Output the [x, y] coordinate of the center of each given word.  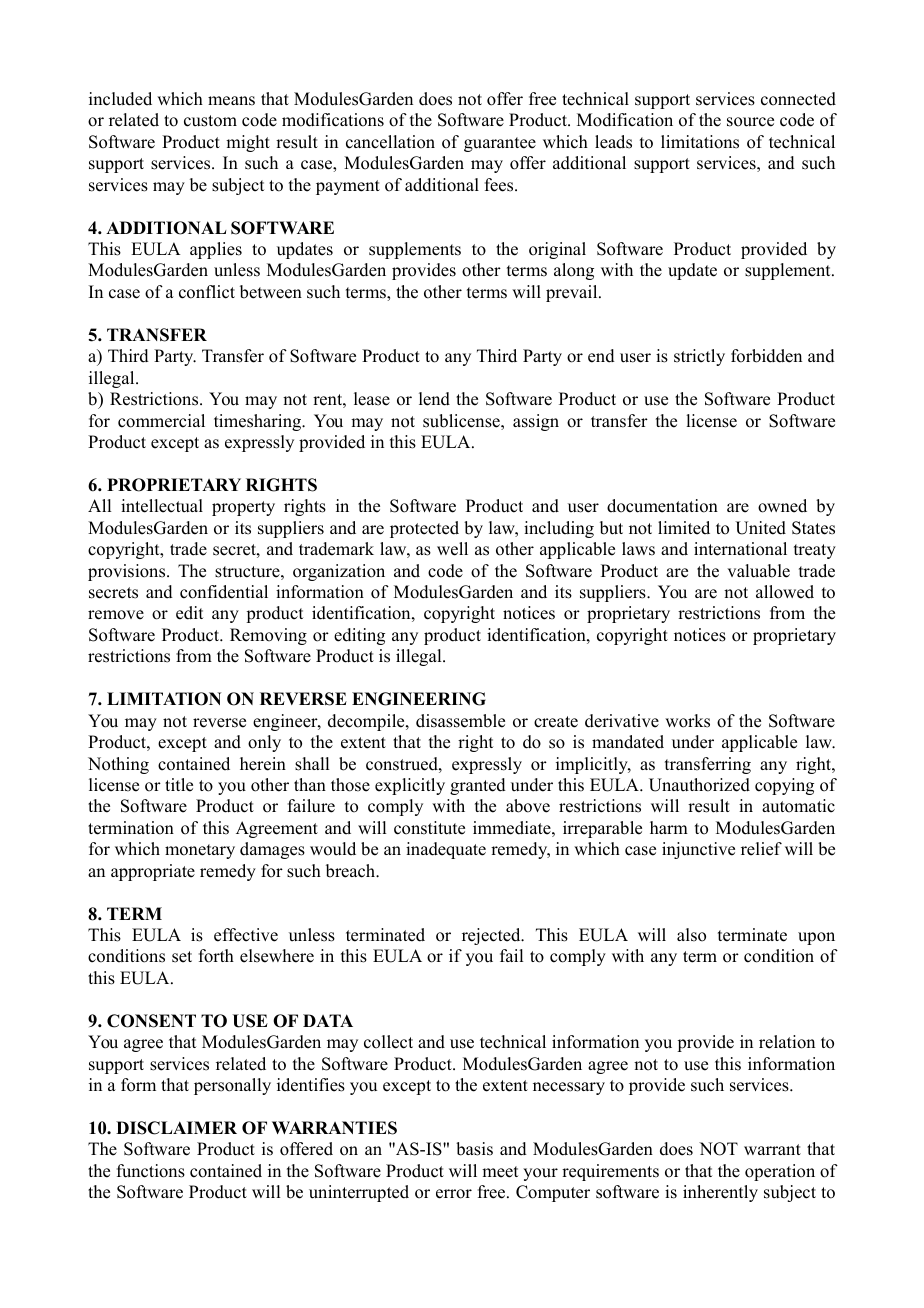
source [750, 122]
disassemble [460, 721]
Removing [268, 636]
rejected [492, 936]
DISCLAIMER [176, 1128]
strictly [699, 357]
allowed [785, 592]
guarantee [500, 144]
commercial [161, 421]
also [691, 935]
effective [246, 935]
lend [434, 399]
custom [210, 121]
